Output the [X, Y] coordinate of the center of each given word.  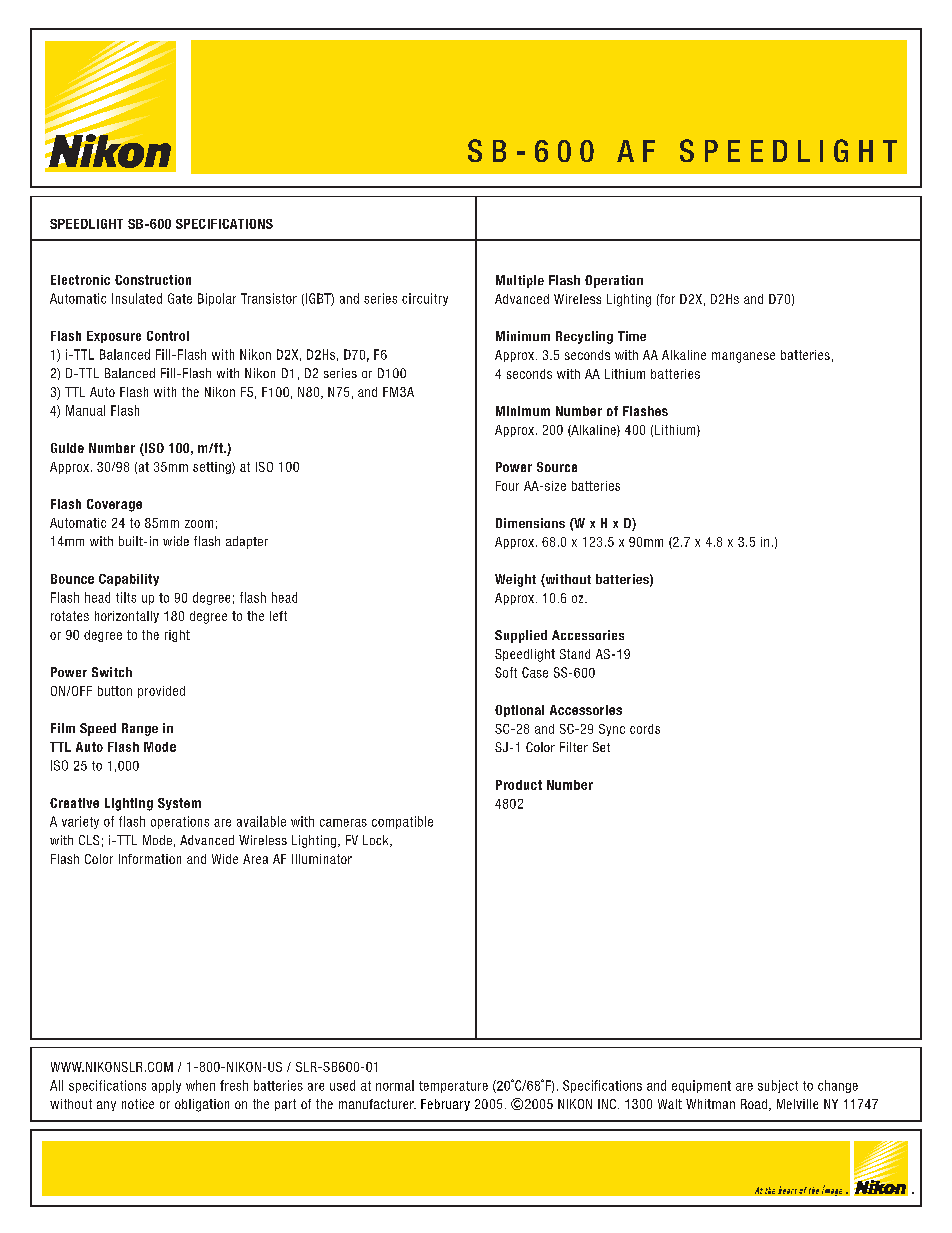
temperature [453, 1087]
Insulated [137, 298]
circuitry [425, 299]
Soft [506, 672]
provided [161, 692]
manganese [743, 357]
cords [645, 729]
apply [166, 1086]
